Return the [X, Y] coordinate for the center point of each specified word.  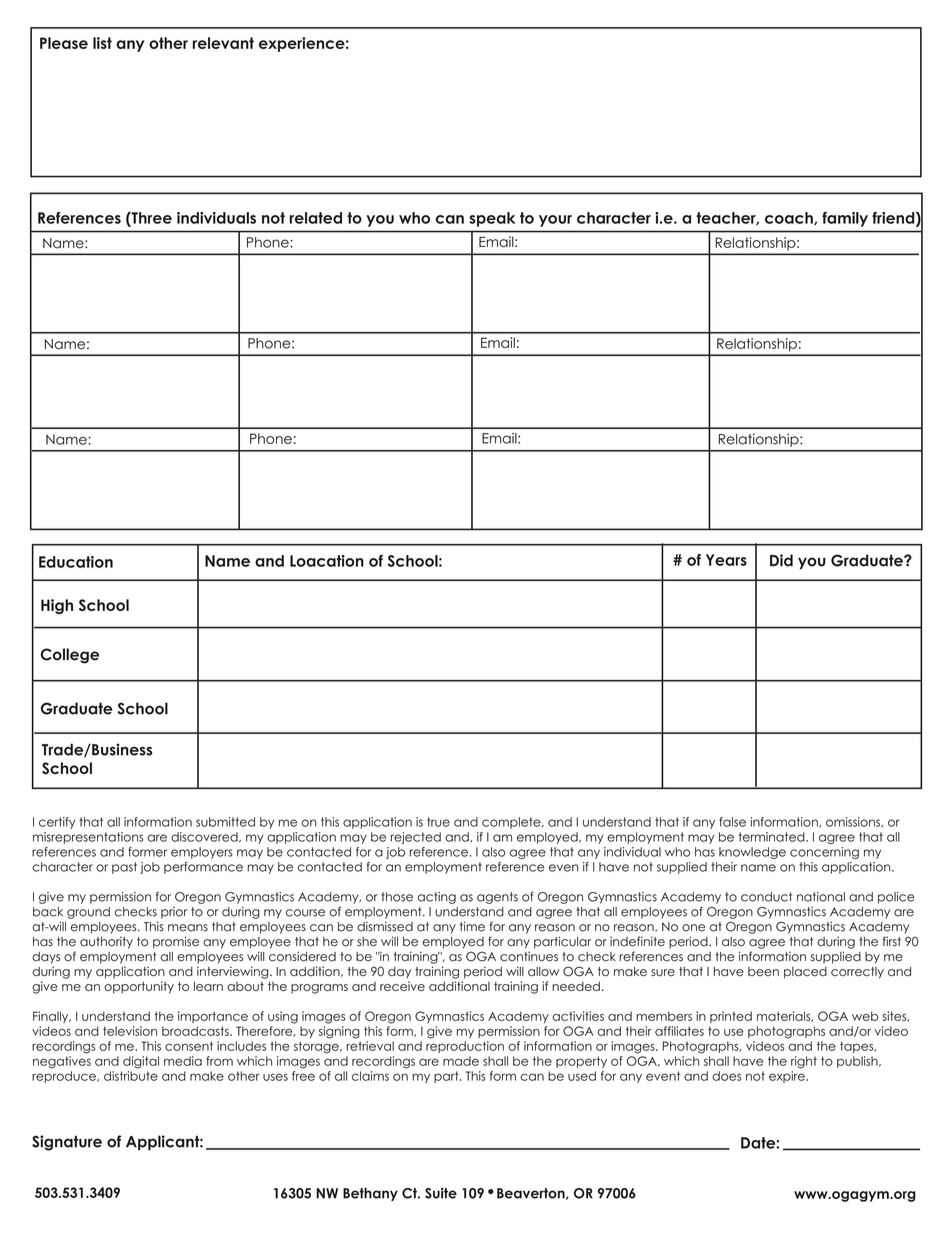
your [555, 221]
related [315, 218]
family [845, 219]
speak [492, 219]
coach [790, 218]
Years [726, 560]
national [821, 897]
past [124, 868]
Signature [67, 1143]
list [102, 43]
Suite [441, 1193]
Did [781, 560]
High [57, 606]
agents [497, 898]
